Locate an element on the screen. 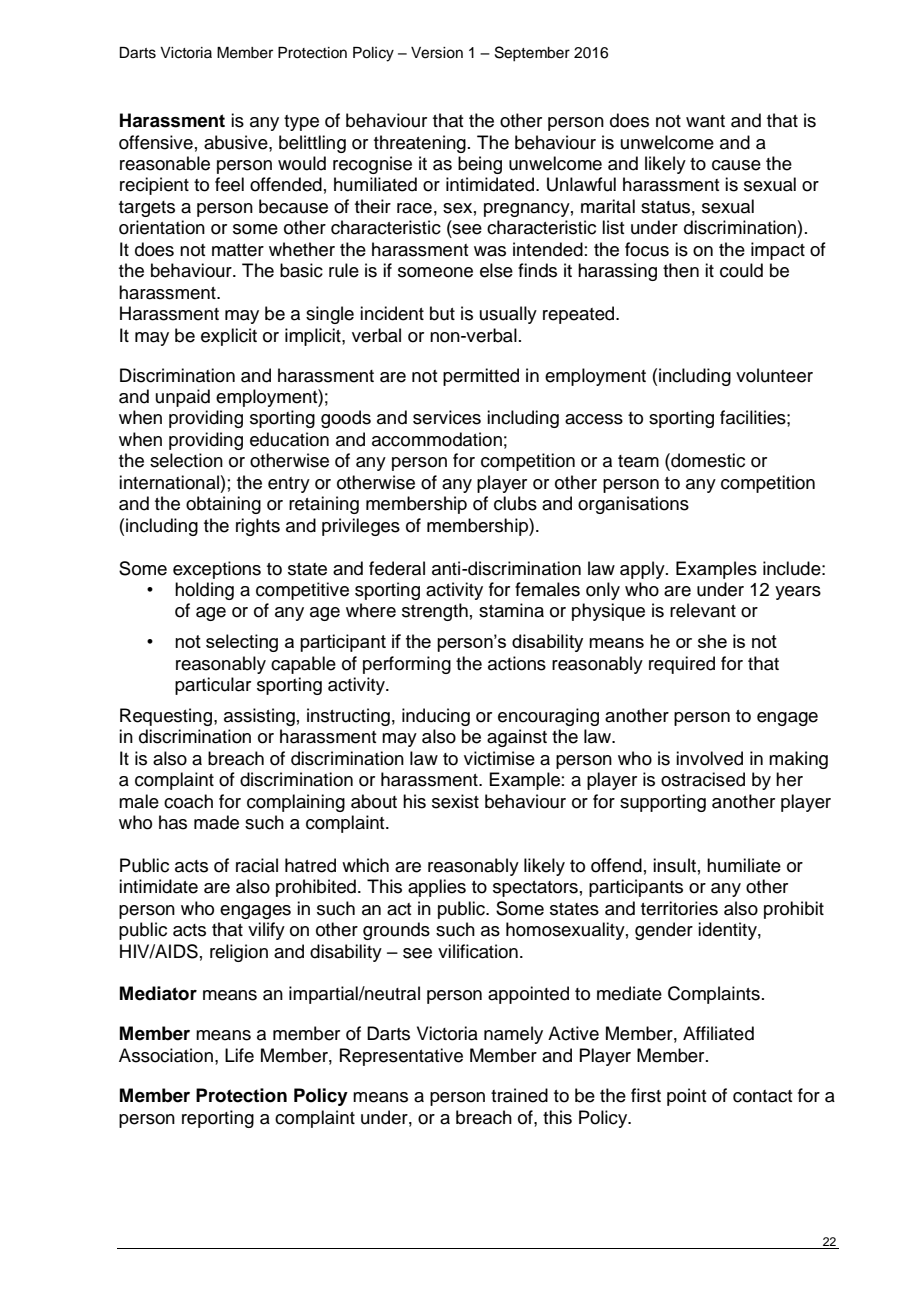 Image resolution: width=924 pixels, height=1308 pixels. sexist is located at coordinates (455, 801).
